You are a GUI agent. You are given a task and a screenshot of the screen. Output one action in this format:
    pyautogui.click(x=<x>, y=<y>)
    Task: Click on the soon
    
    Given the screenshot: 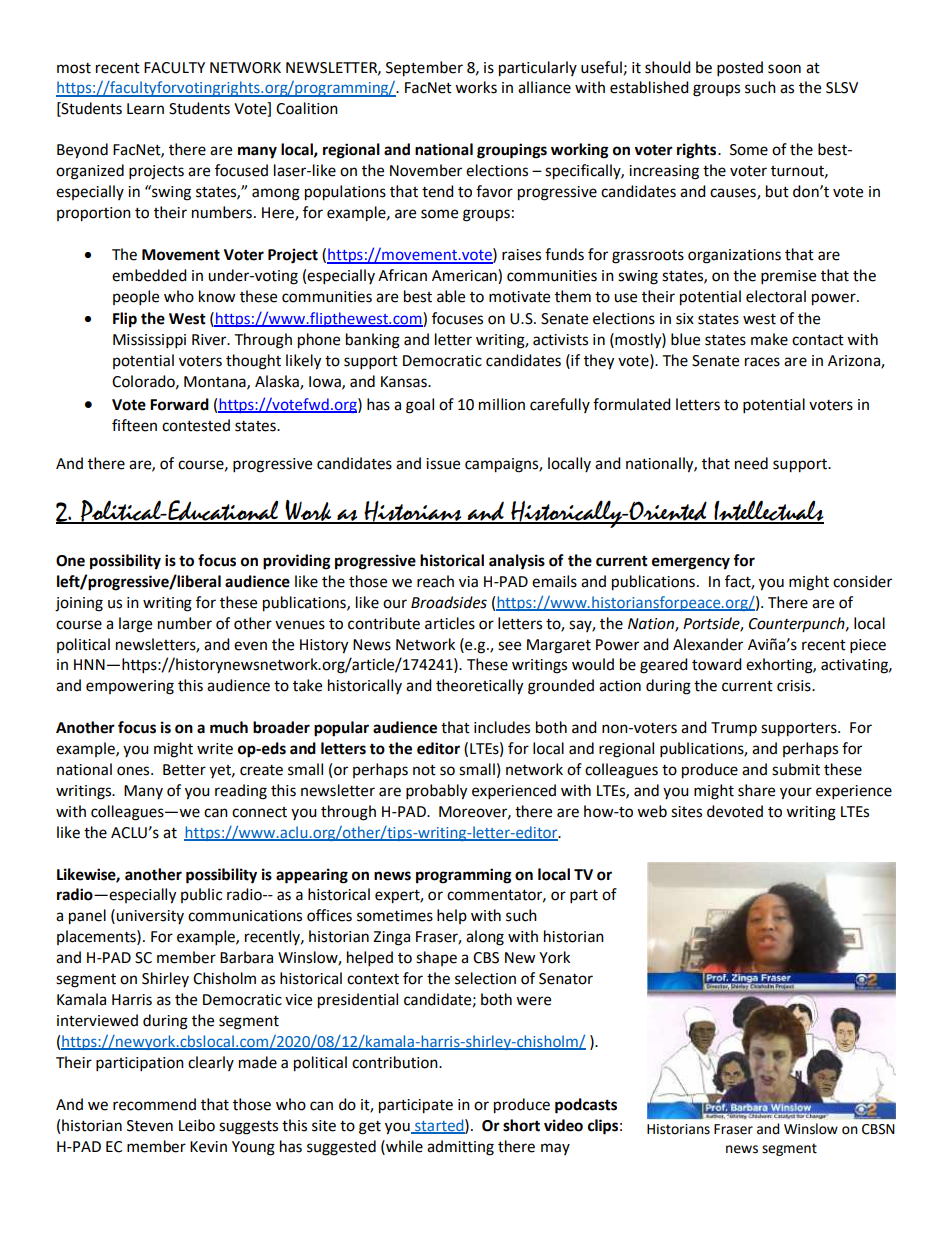 What is the action you would take?
    pyautogui.click(x=784, y=69)
